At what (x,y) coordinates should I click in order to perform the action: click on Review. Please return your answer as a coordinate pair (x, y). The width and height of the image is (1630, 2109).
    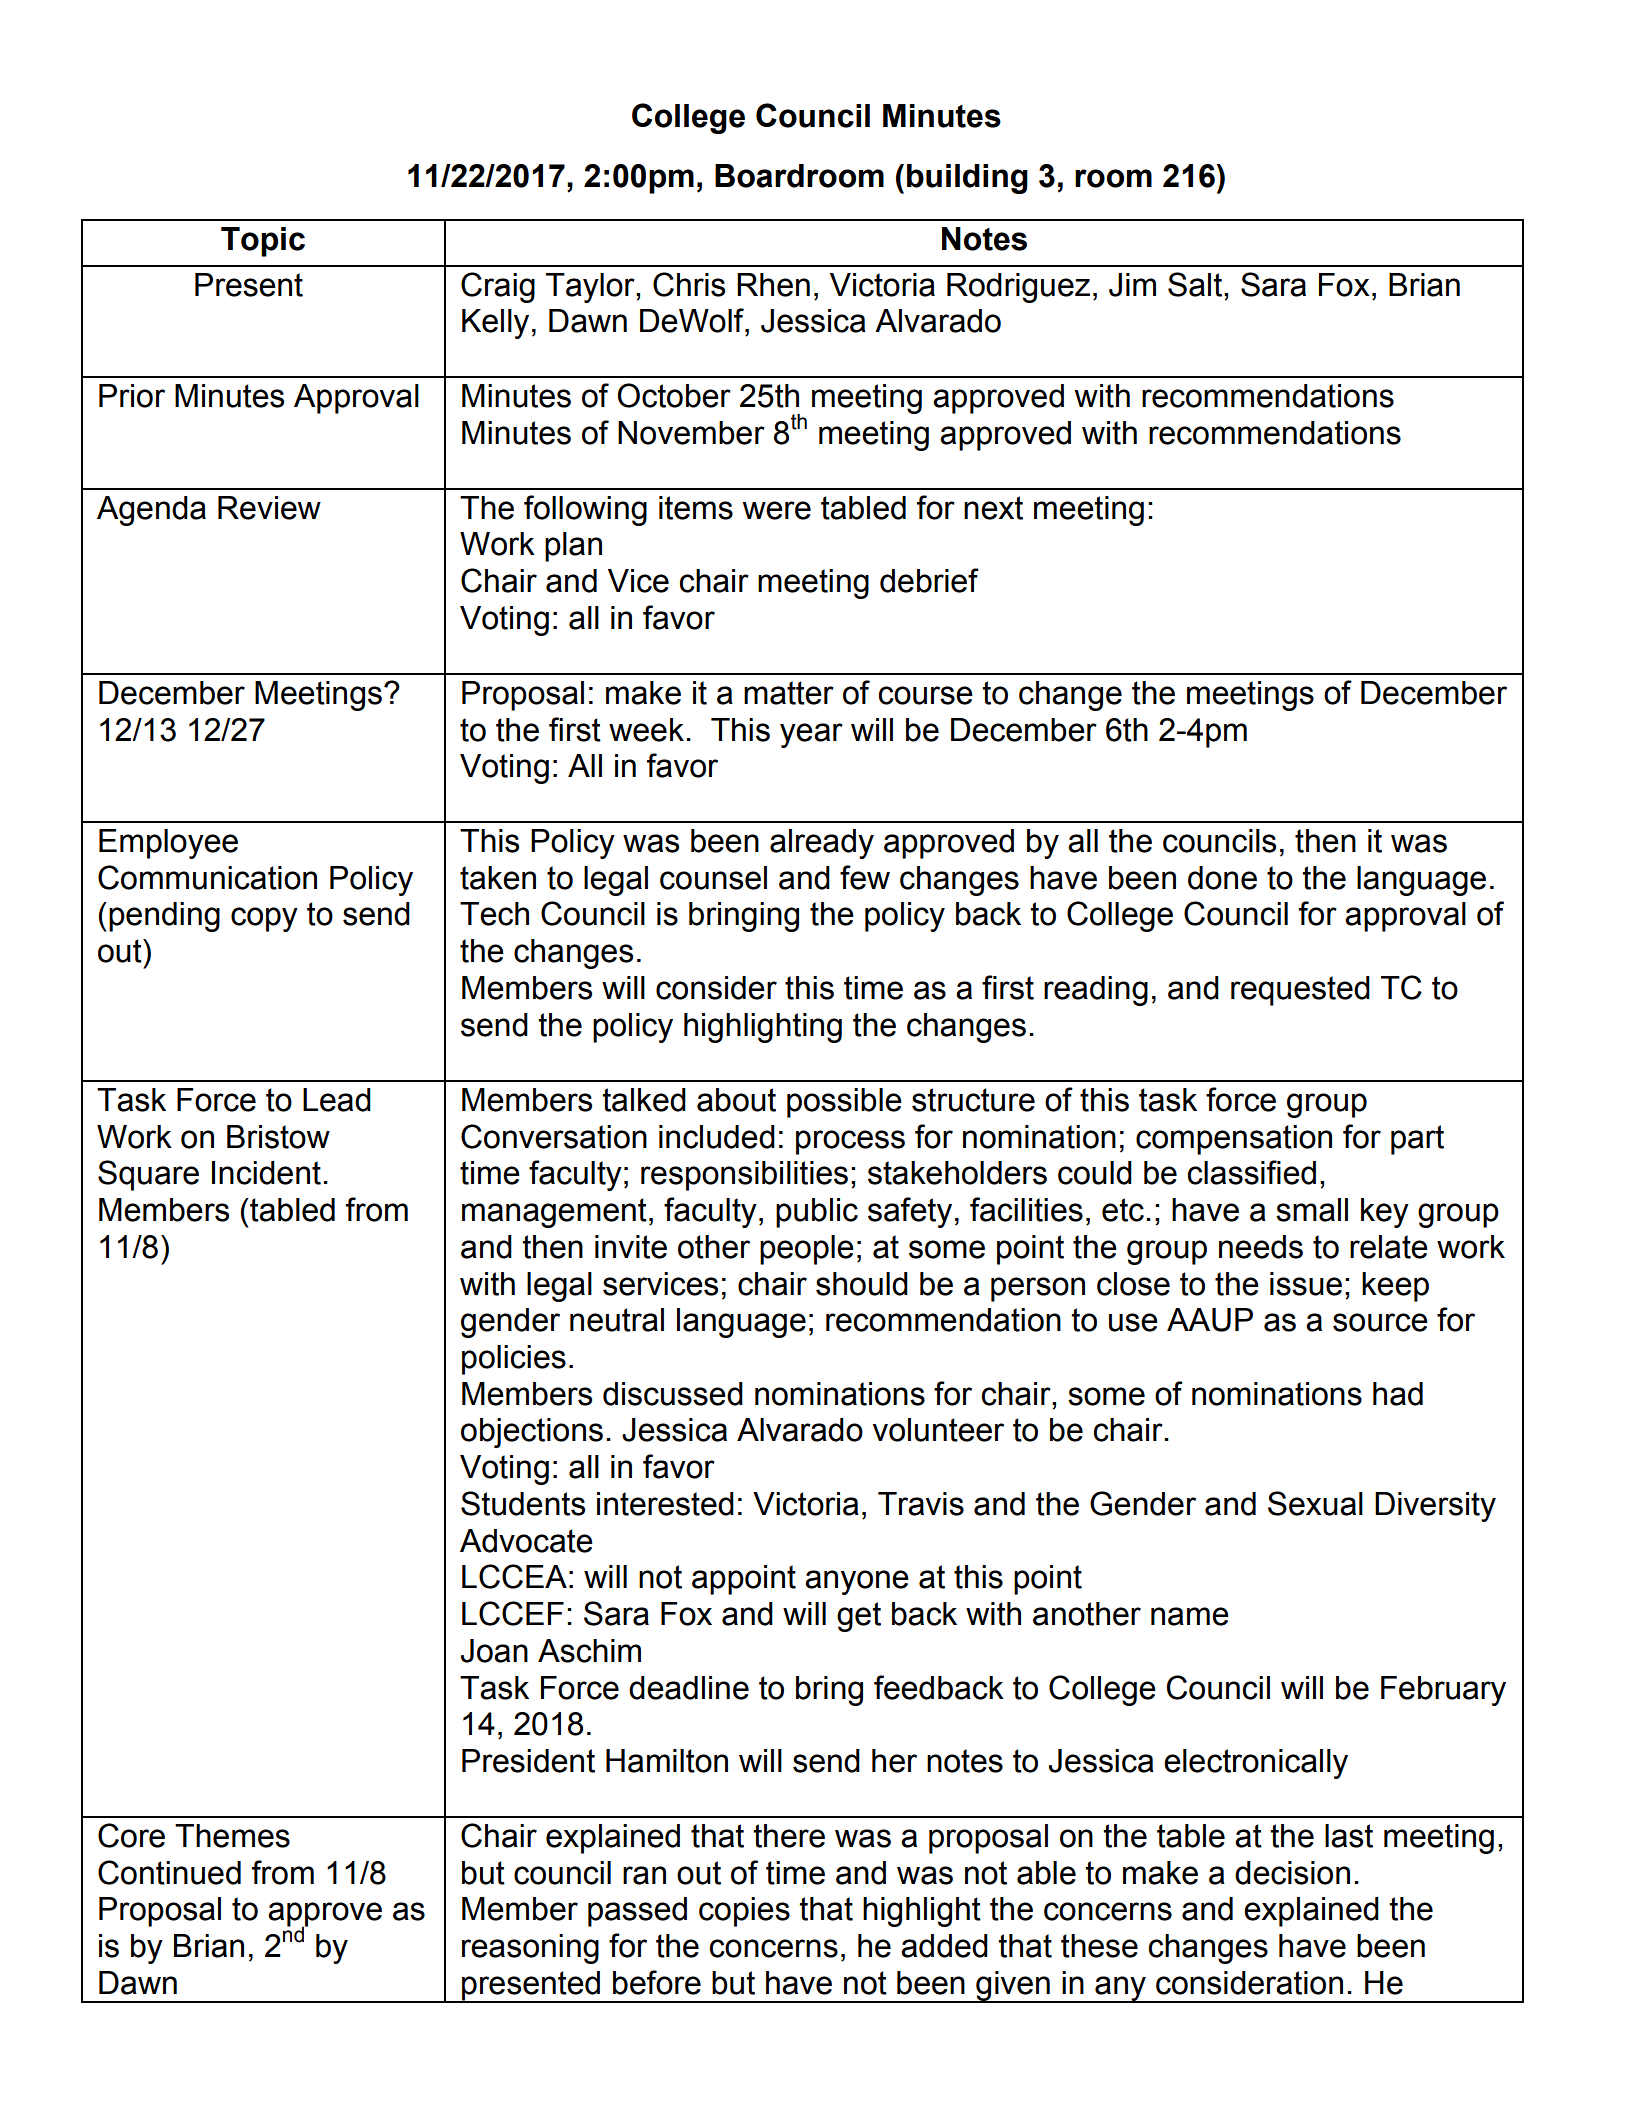
    Looking at the image, I should click on (269, 508).
